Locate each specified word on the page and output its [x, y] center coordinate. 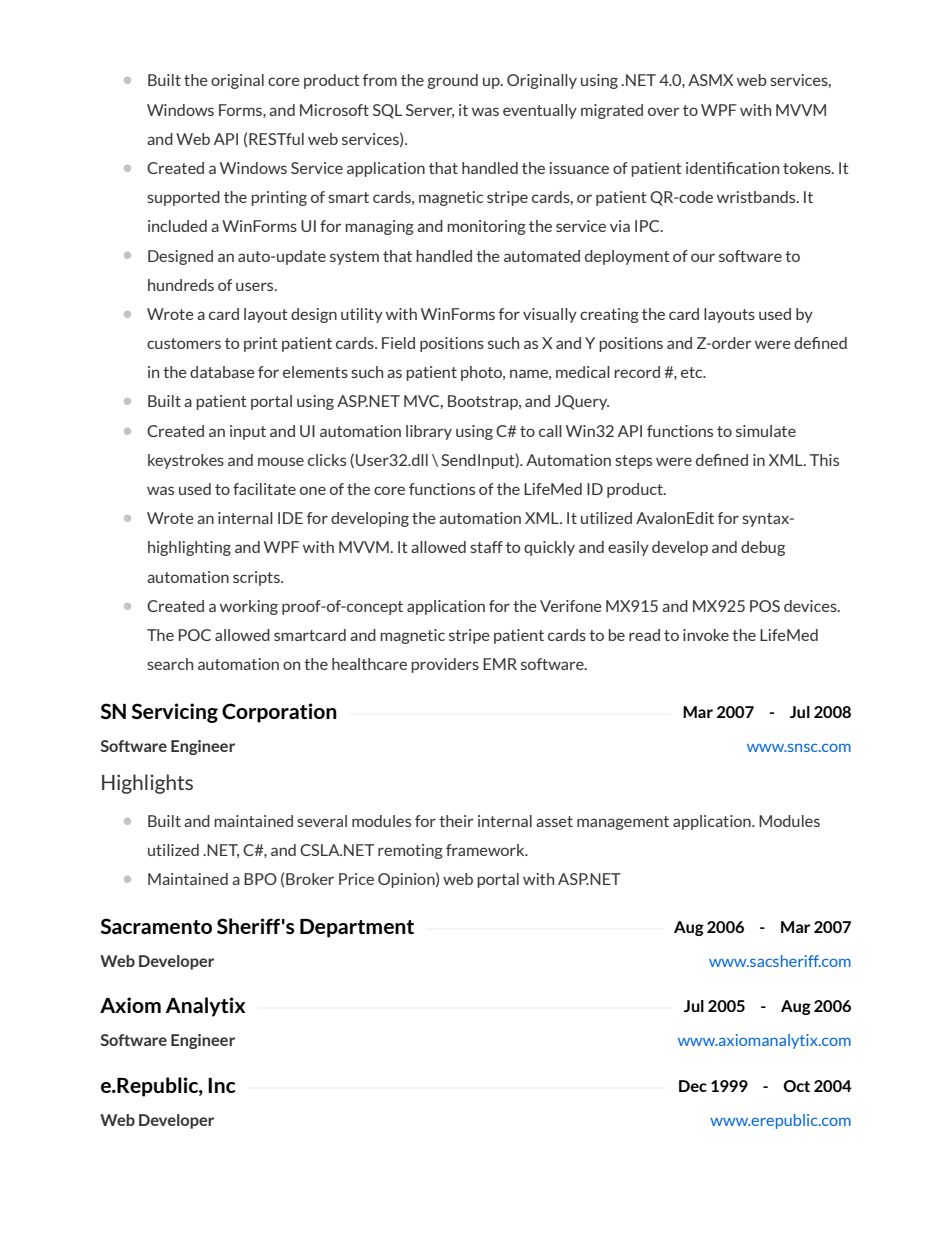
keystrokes [186, 461]
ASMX [710, 80]
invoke [706, 635]
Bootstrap [484, 402]
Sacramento [156, 926]
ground [452, 81]
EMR [500, 664]
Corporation [279, 713]
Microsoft [334, 110]
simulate [766, 431]
